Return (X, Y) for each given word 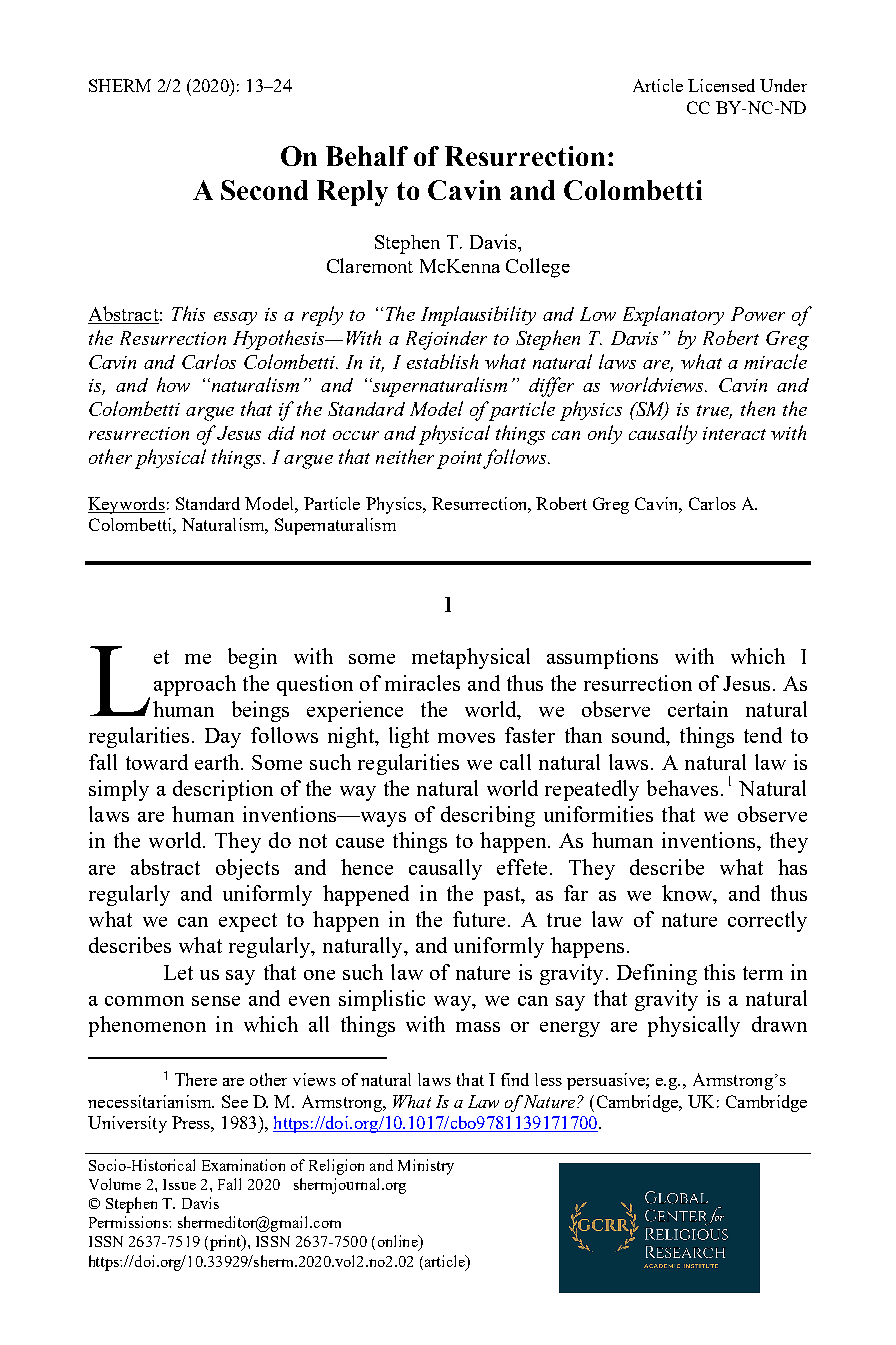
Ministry (426, 1167)
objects (247, 869)
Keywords (126, 505)
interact (734, 433)
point (461, 460)
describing (488, 816)
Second (264, 190)
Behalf (367, 156)
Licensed (721, 85)
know (688, 894)
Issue (179, 1184)
